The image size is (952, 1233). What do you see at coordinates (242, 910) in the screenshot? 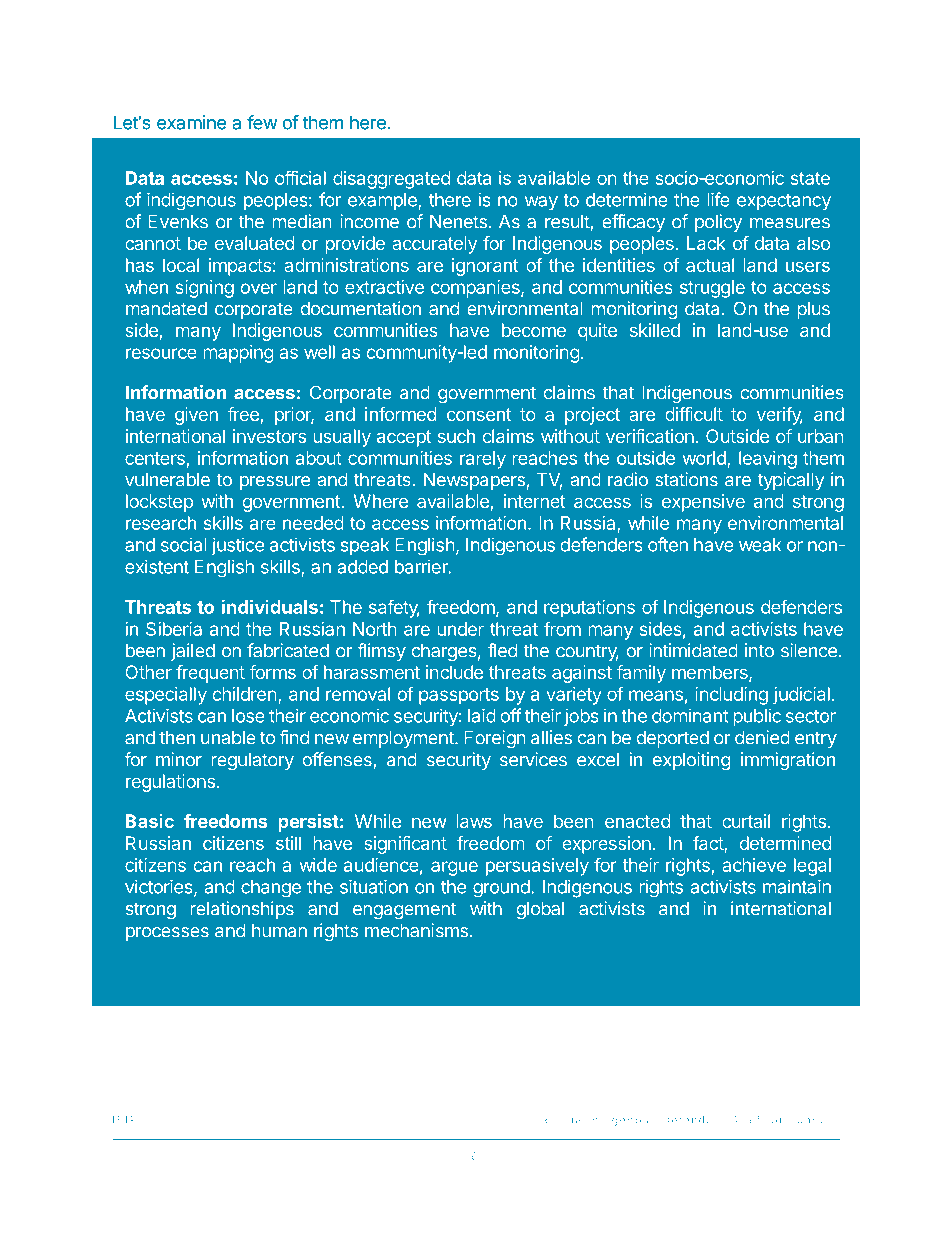
I see `relationships` at bounding box center [242, 910].
